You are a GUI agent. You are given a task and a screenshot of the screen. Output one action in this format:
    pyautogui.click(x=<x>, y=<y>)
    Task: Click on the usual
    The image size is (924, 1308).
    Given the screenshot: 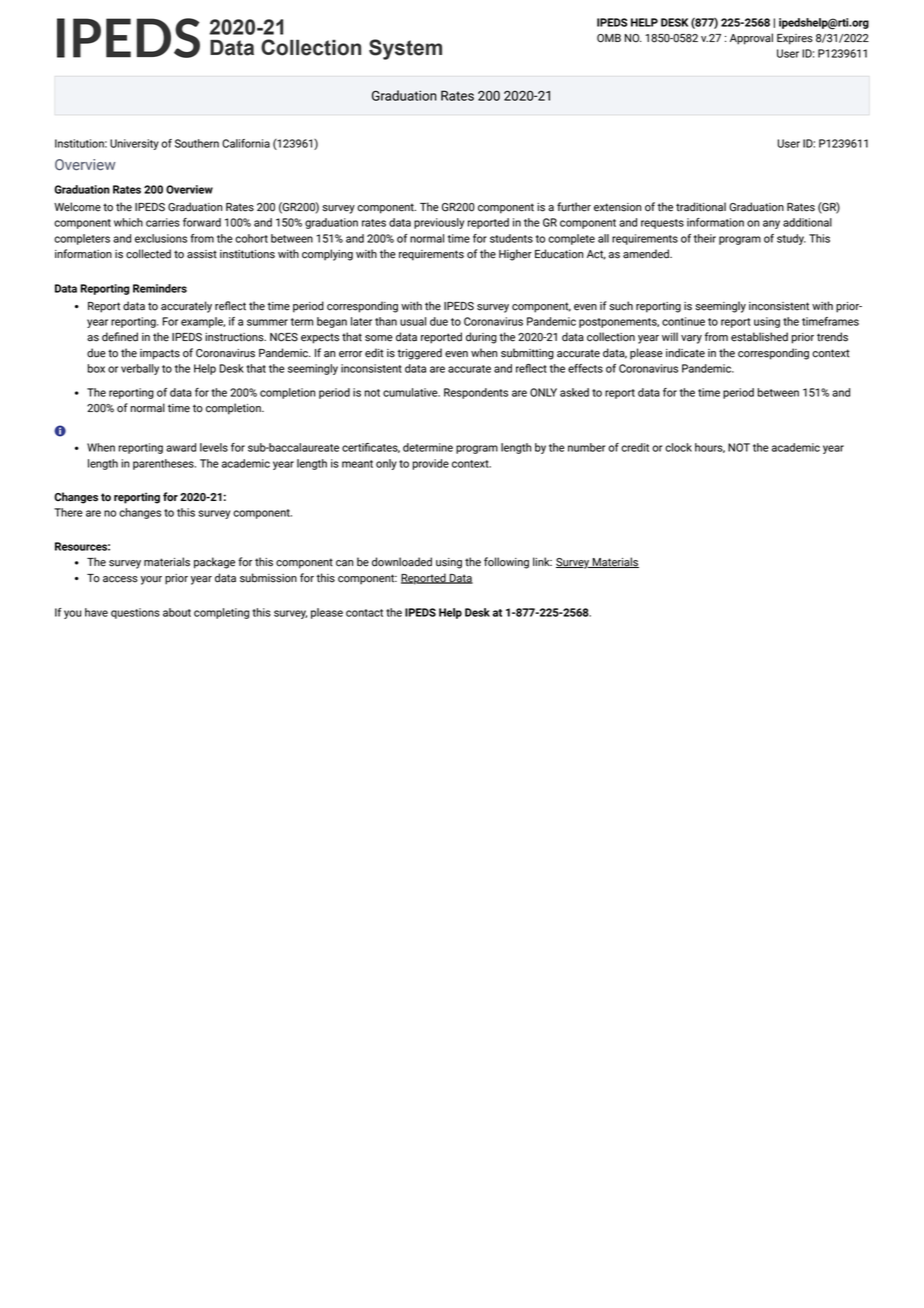 What is the action you would take?
    pyautogui.click(x=413, y=321)
